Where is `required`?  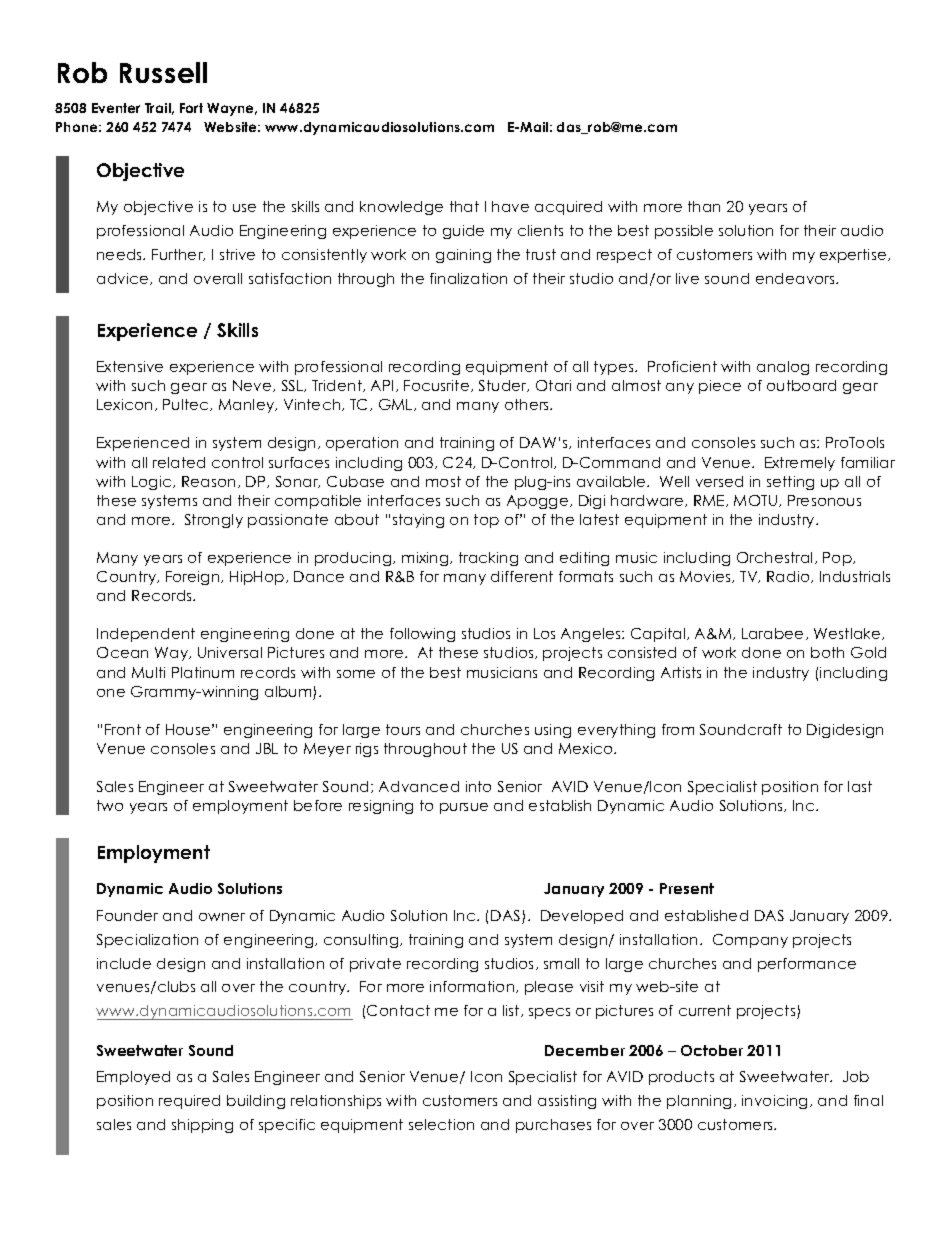 required is located at coordinates (189, 1102).
